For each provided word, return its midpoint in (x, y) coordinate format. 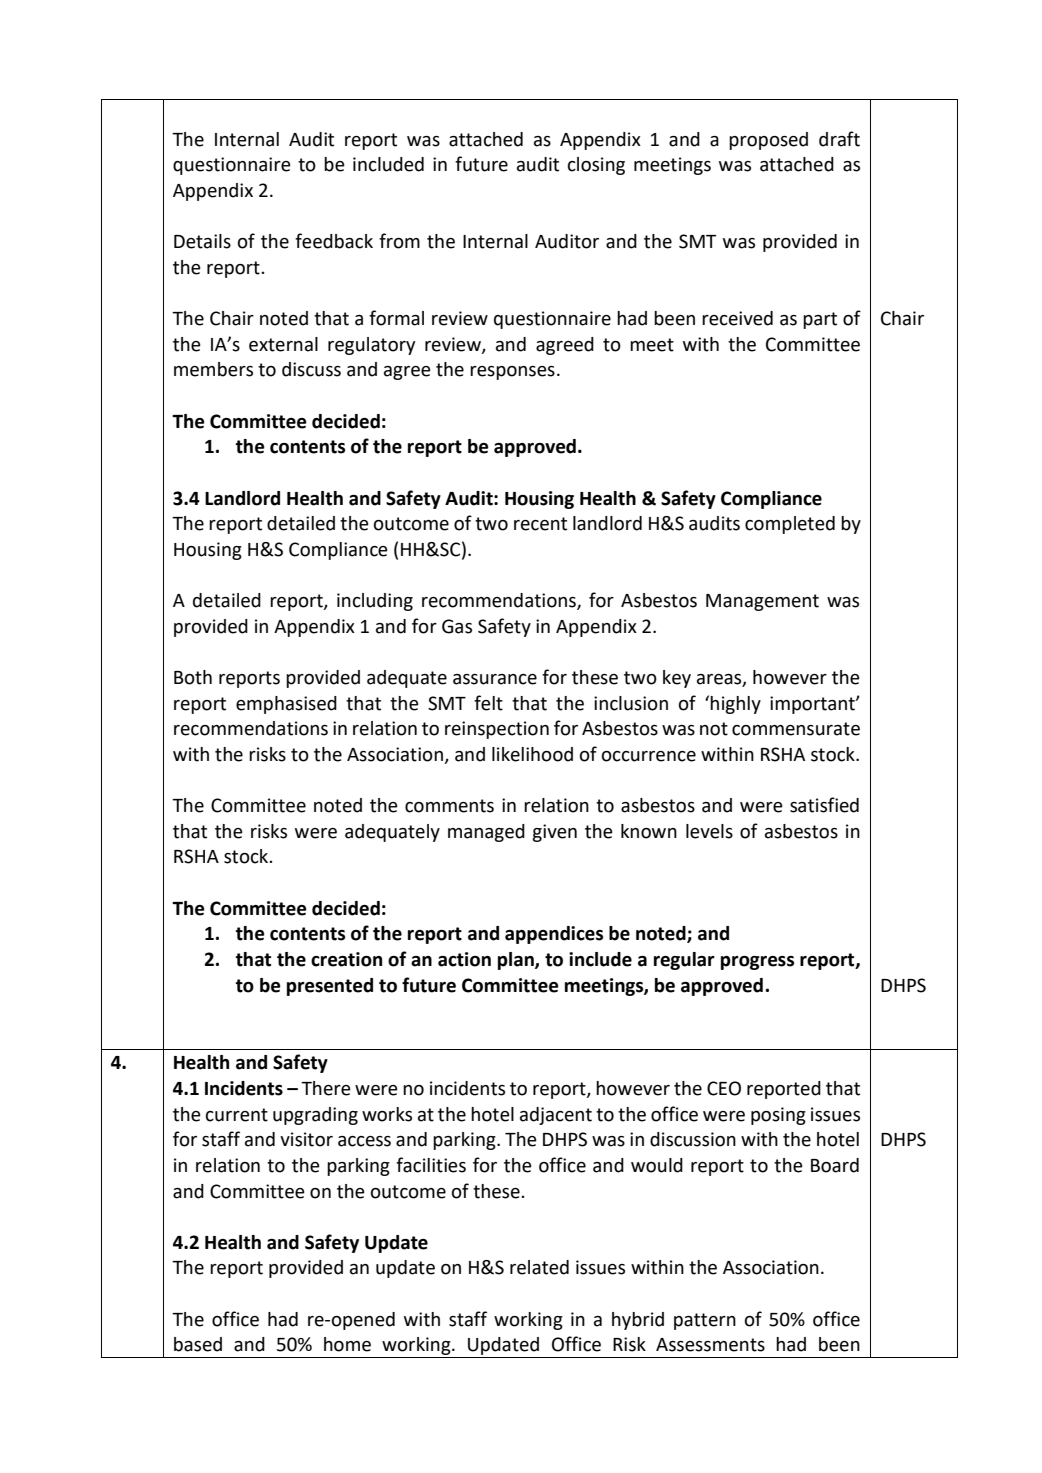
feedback (334, 241)
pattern (705, 1321)
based (198, 1344)
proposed (768, 141)
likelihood (532, 754)
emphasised (286, 705)
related (539, 1267)
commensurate (796, 729)
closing (596, 166)
